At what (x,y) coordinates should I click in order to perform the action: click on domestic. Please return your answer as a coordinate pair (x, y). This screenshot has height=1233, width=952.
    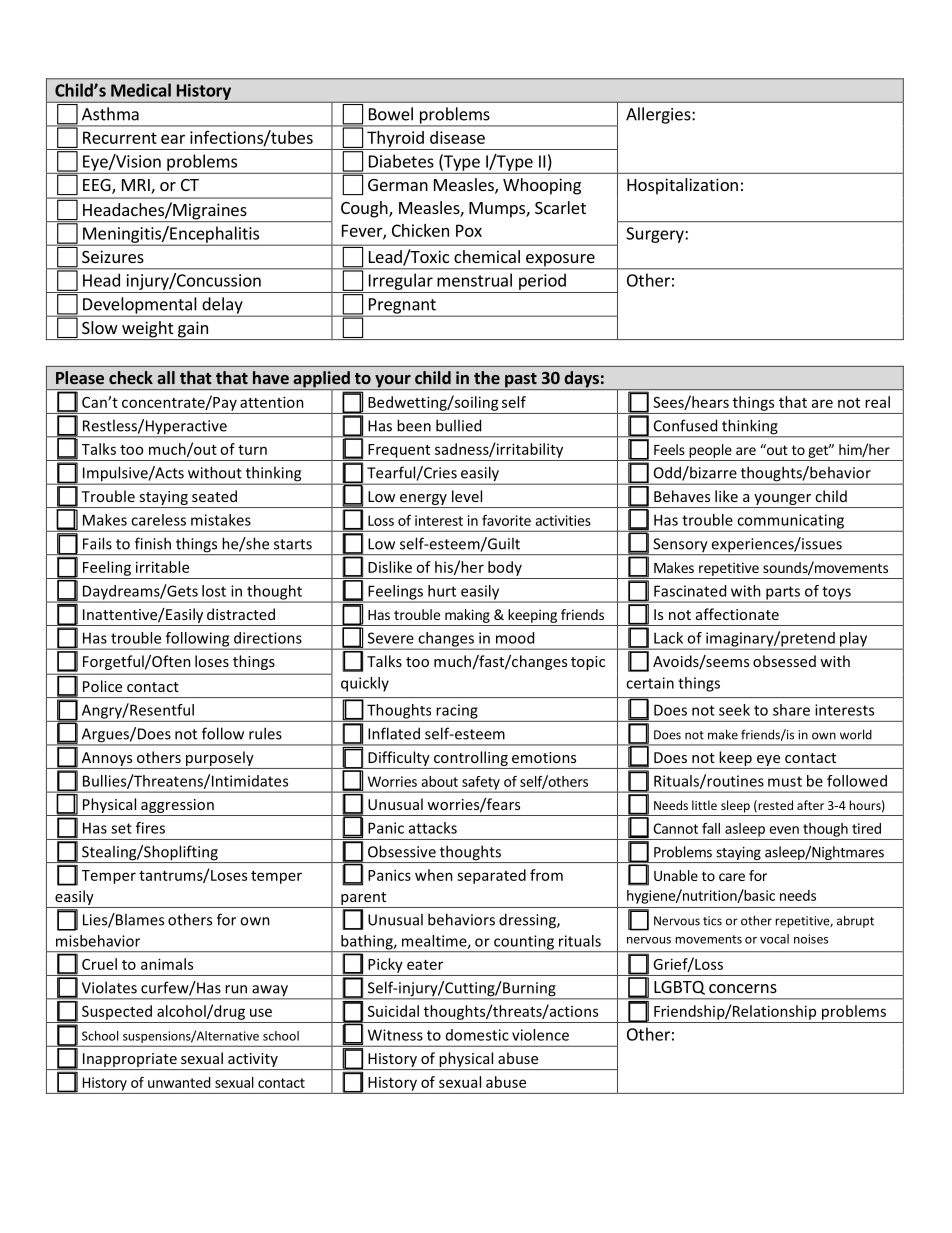
    Looking at the image, I should click on (477, 1035).
